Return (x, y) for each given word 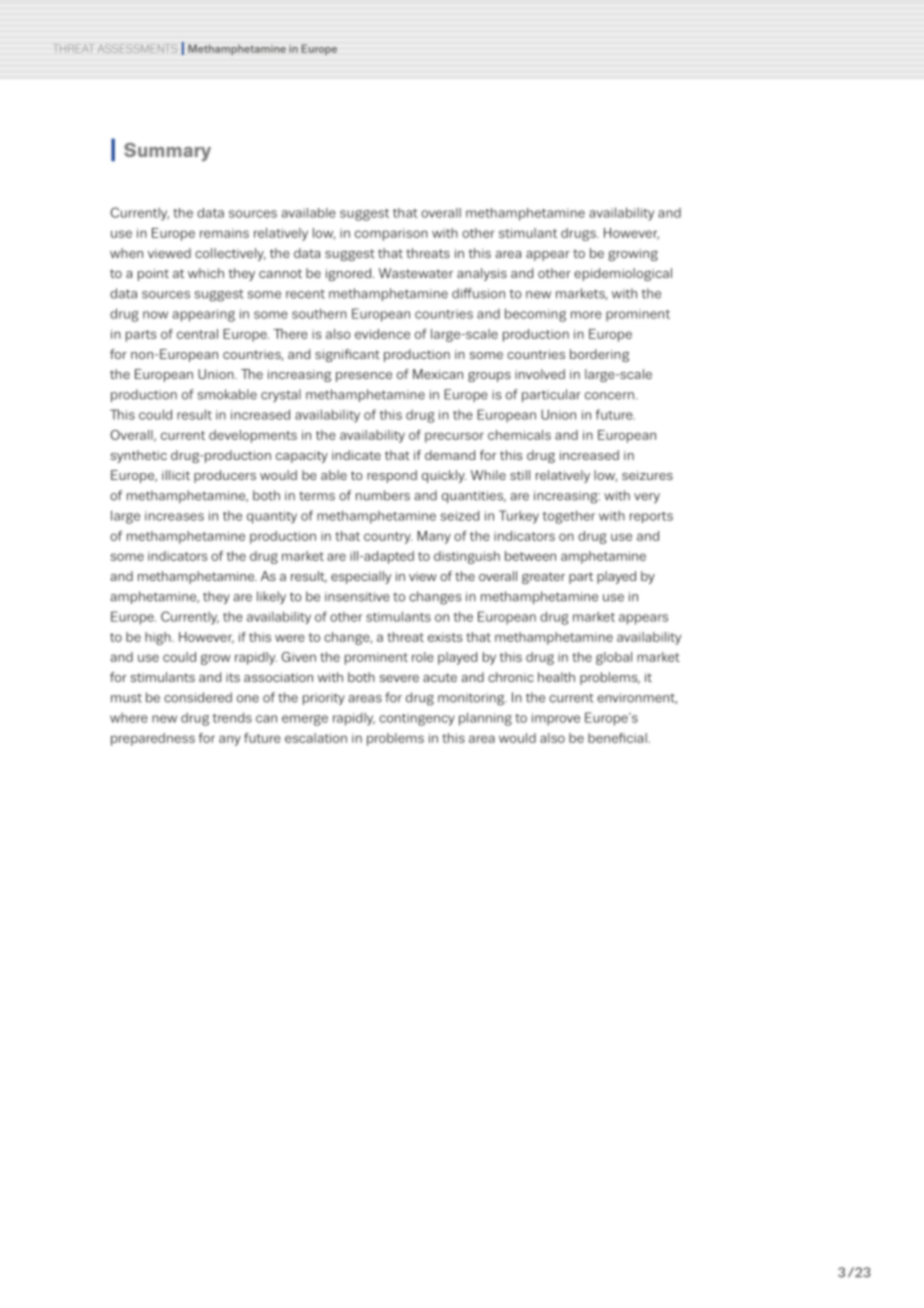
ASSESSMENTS (137, 48)
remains (224, 233)
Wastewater (416, 273)
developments (253, 436)
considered (198, 697)
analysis (482, 274)
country (388, 538)
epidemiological (623, 274)
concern (609, 396)
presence (364, 377)
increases (174, 516)
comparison (391, 234)
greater (543, 578)
